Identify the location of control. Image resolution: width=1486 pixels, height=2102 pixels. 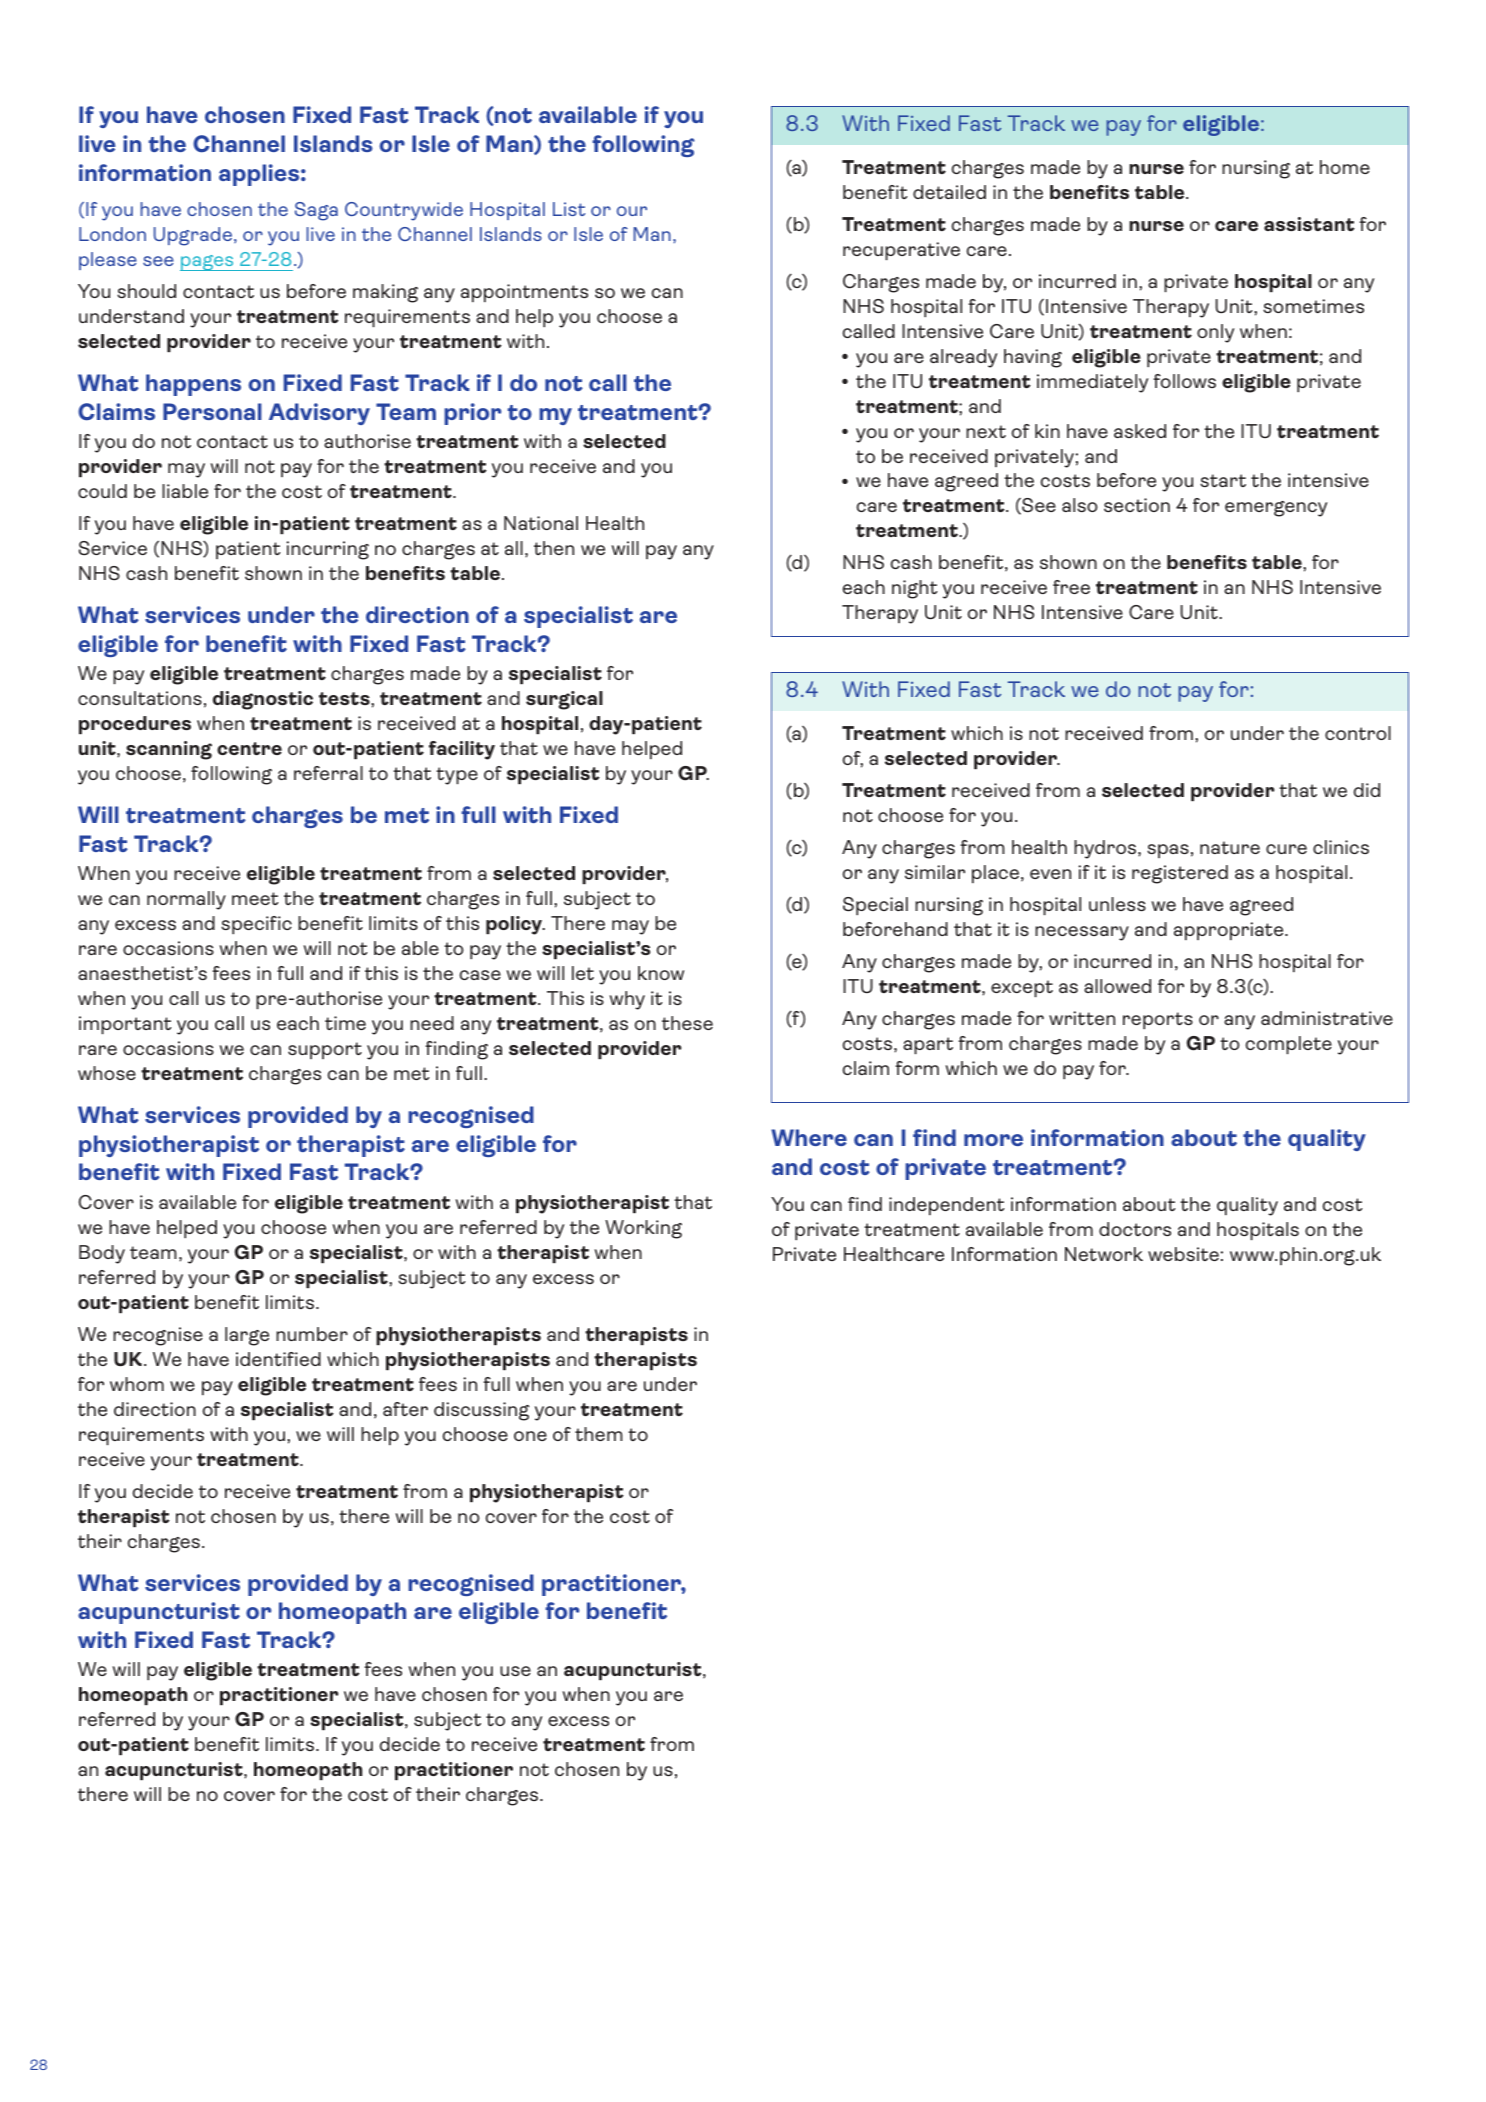
(1358, 733).
